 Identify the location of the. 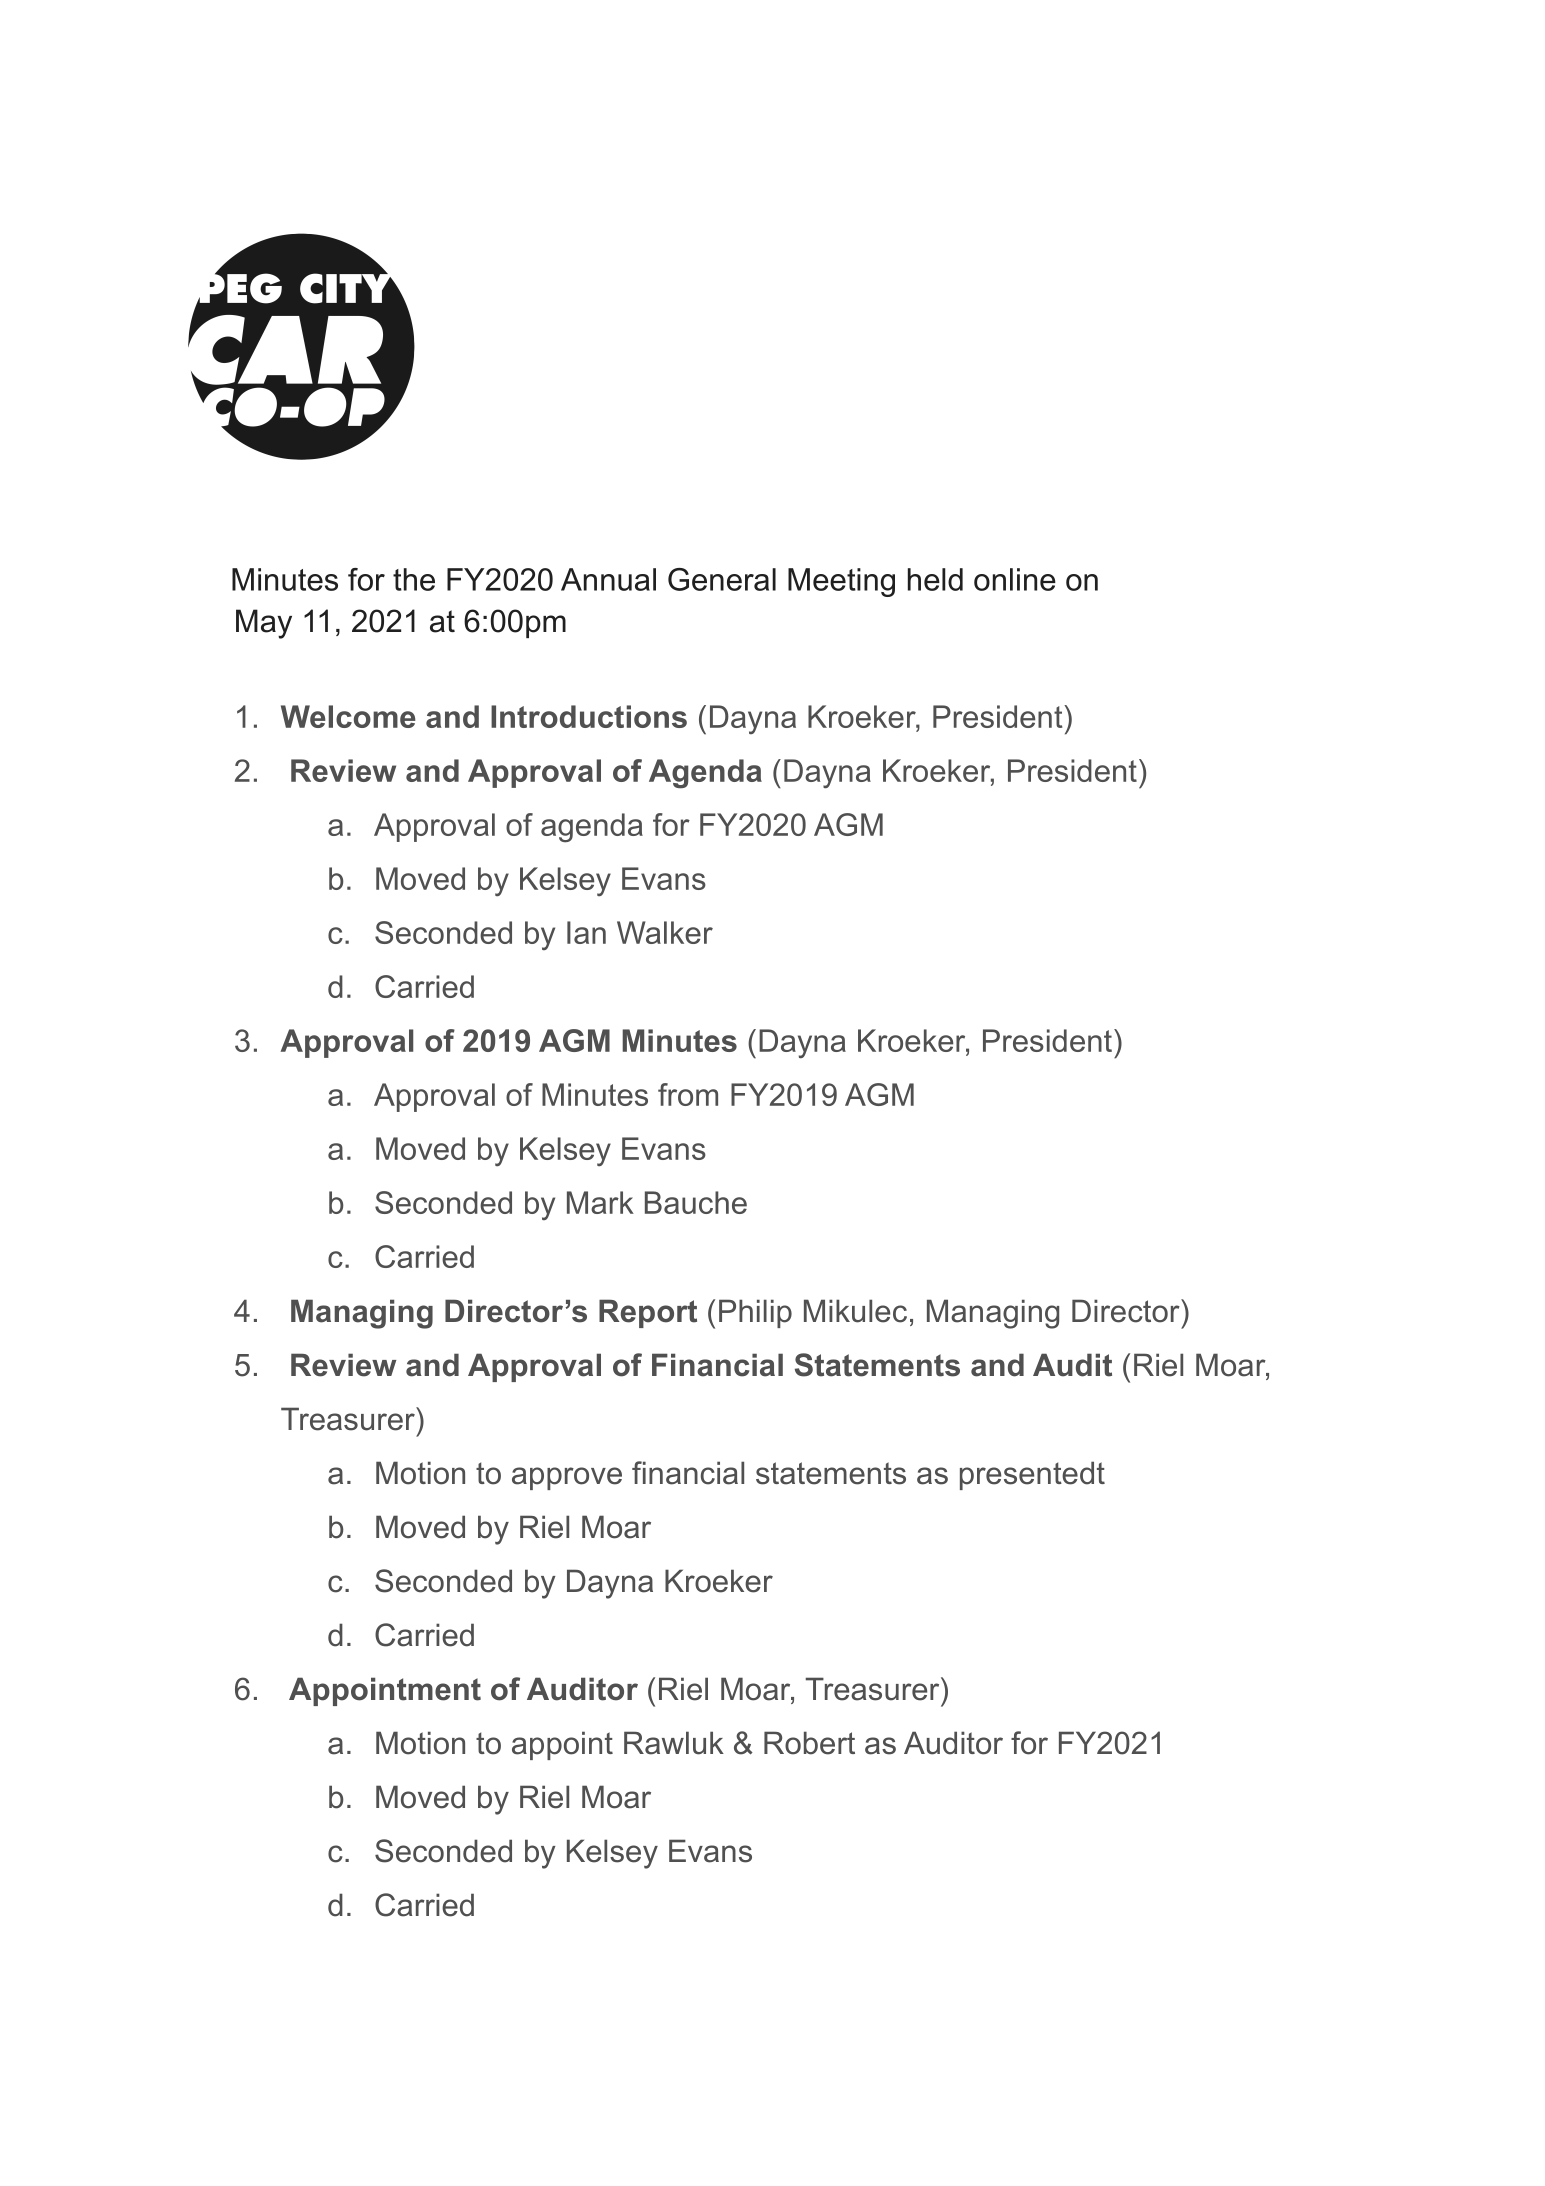
(414, 579).
